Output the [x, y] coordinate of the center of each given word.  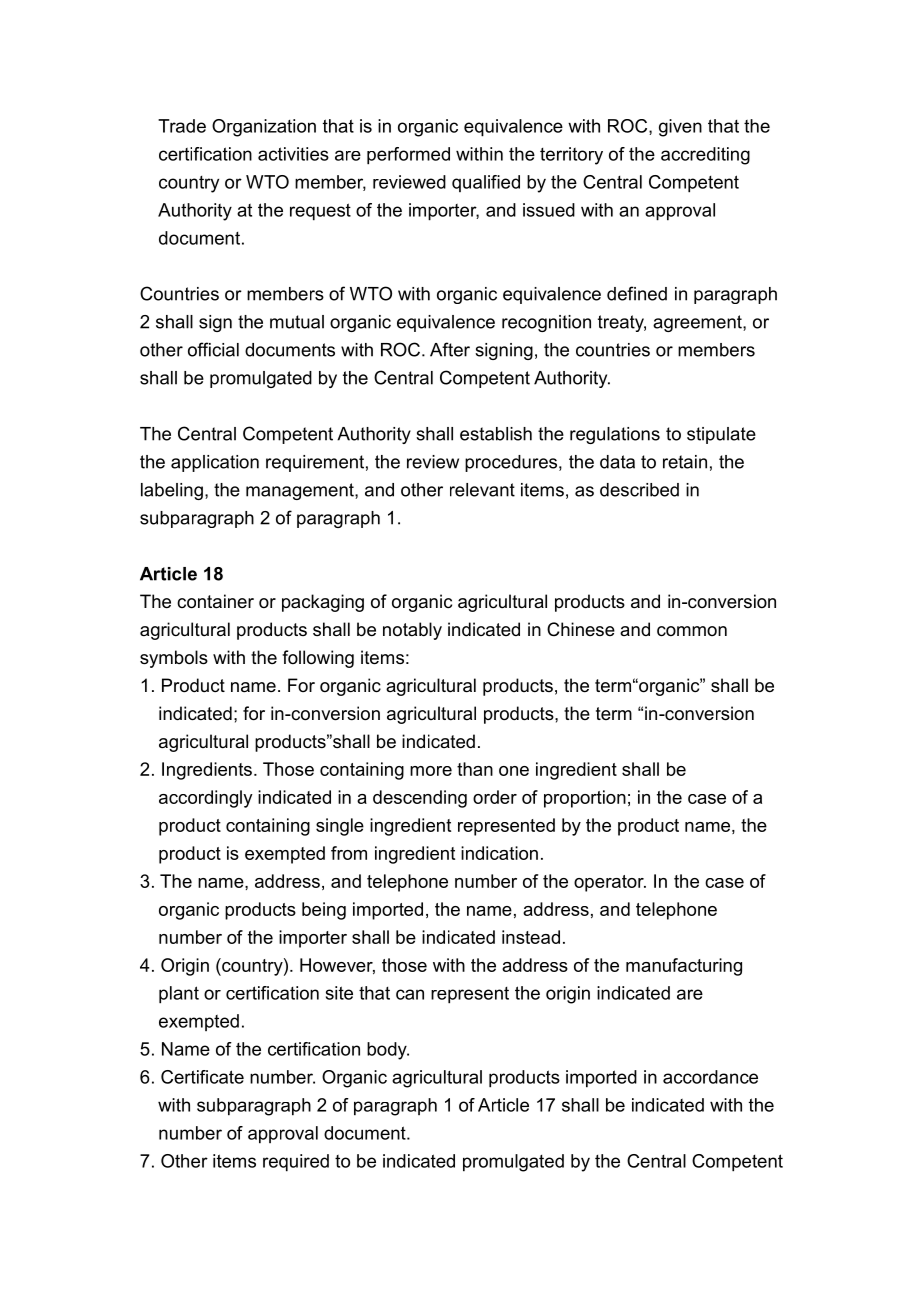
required [296, 1163]
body [388, 1051]
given [680, 128]
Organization [264, 128]
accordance [710, 1077]
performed [408, 156]
